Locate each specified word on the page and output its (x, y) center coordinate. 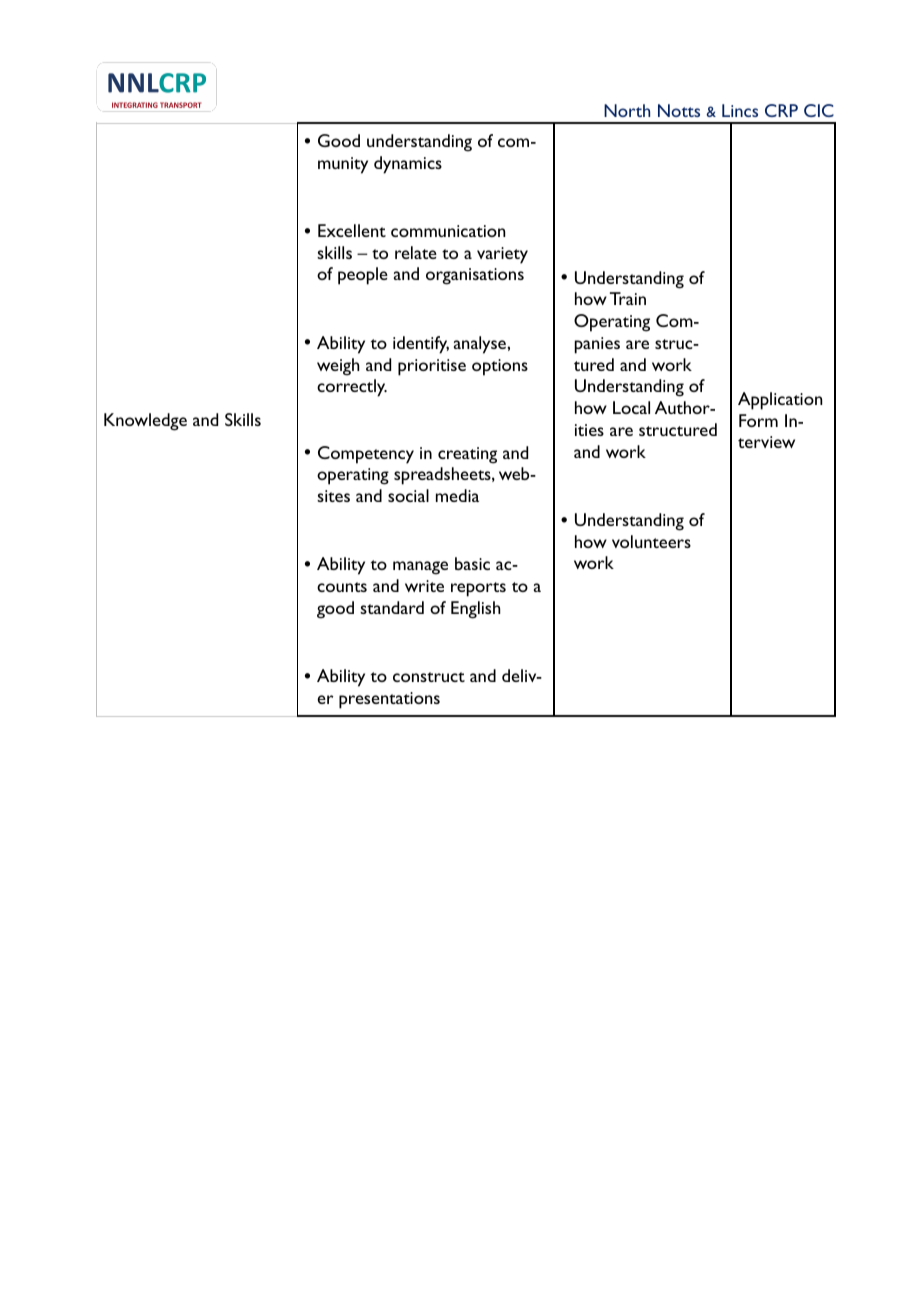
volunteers (651, 541)
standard (392, 607)
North (627, 110)
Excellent (352, 230)
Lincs (740, 110)
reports (478, 589)
